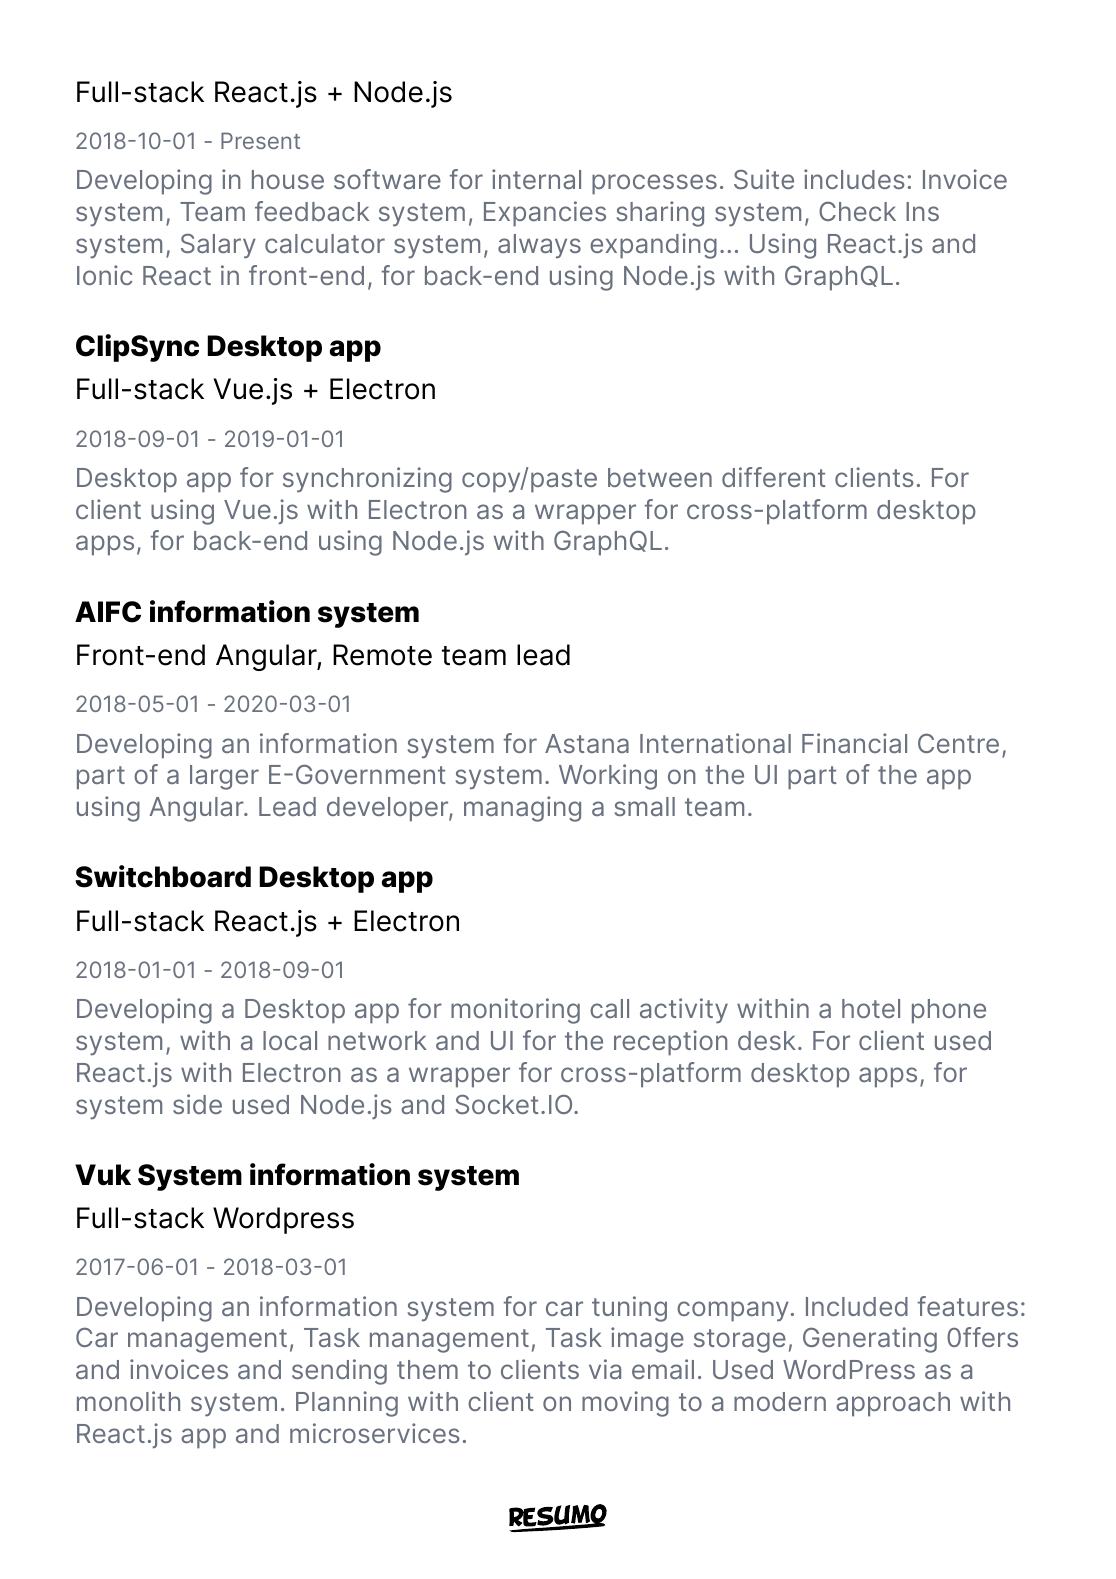 Image resolution: width=1116 pixels, height=1579 pixels. I want to click on includes, so click(854, 179).
